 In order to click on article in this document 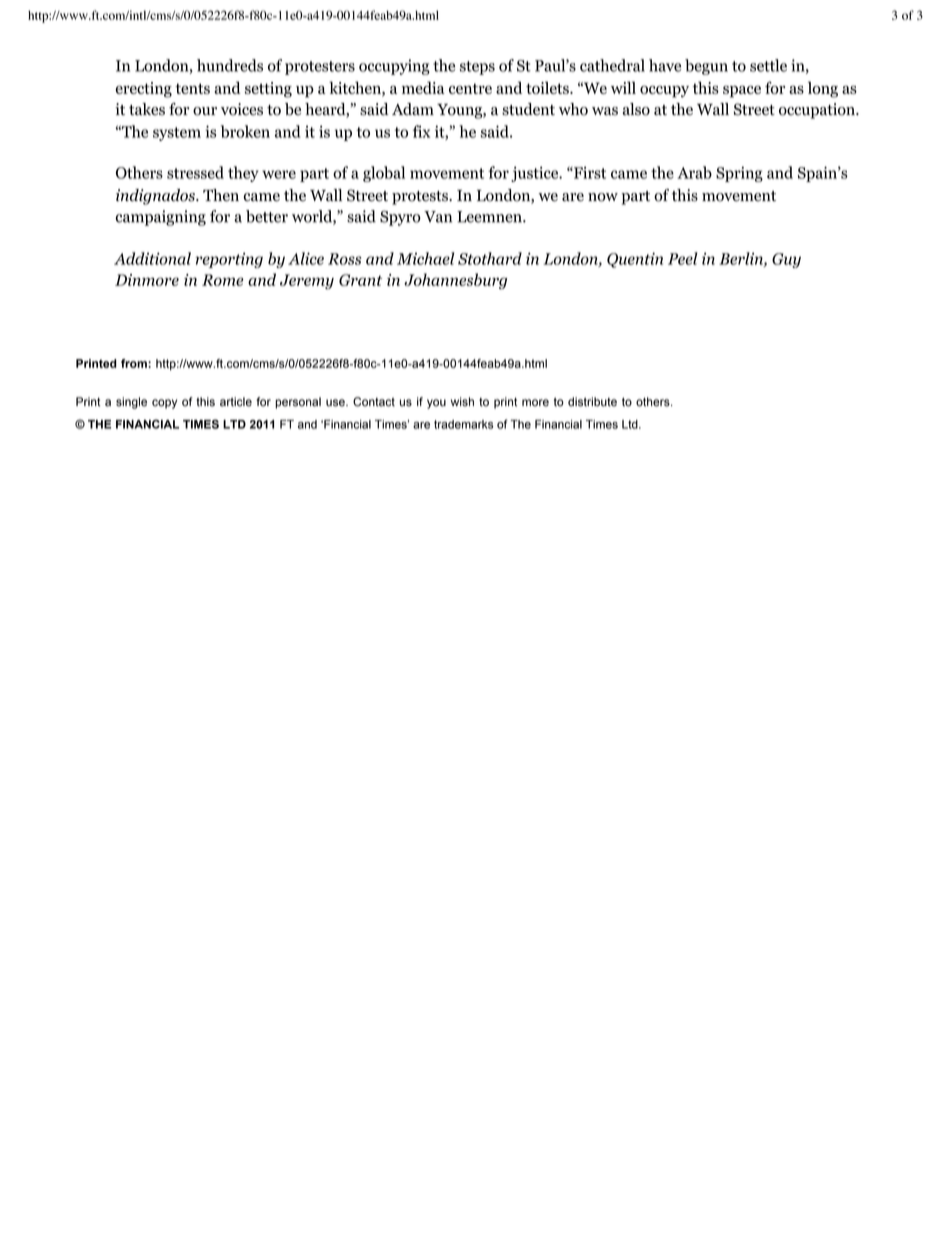, I will do `click(236, 402)`.
